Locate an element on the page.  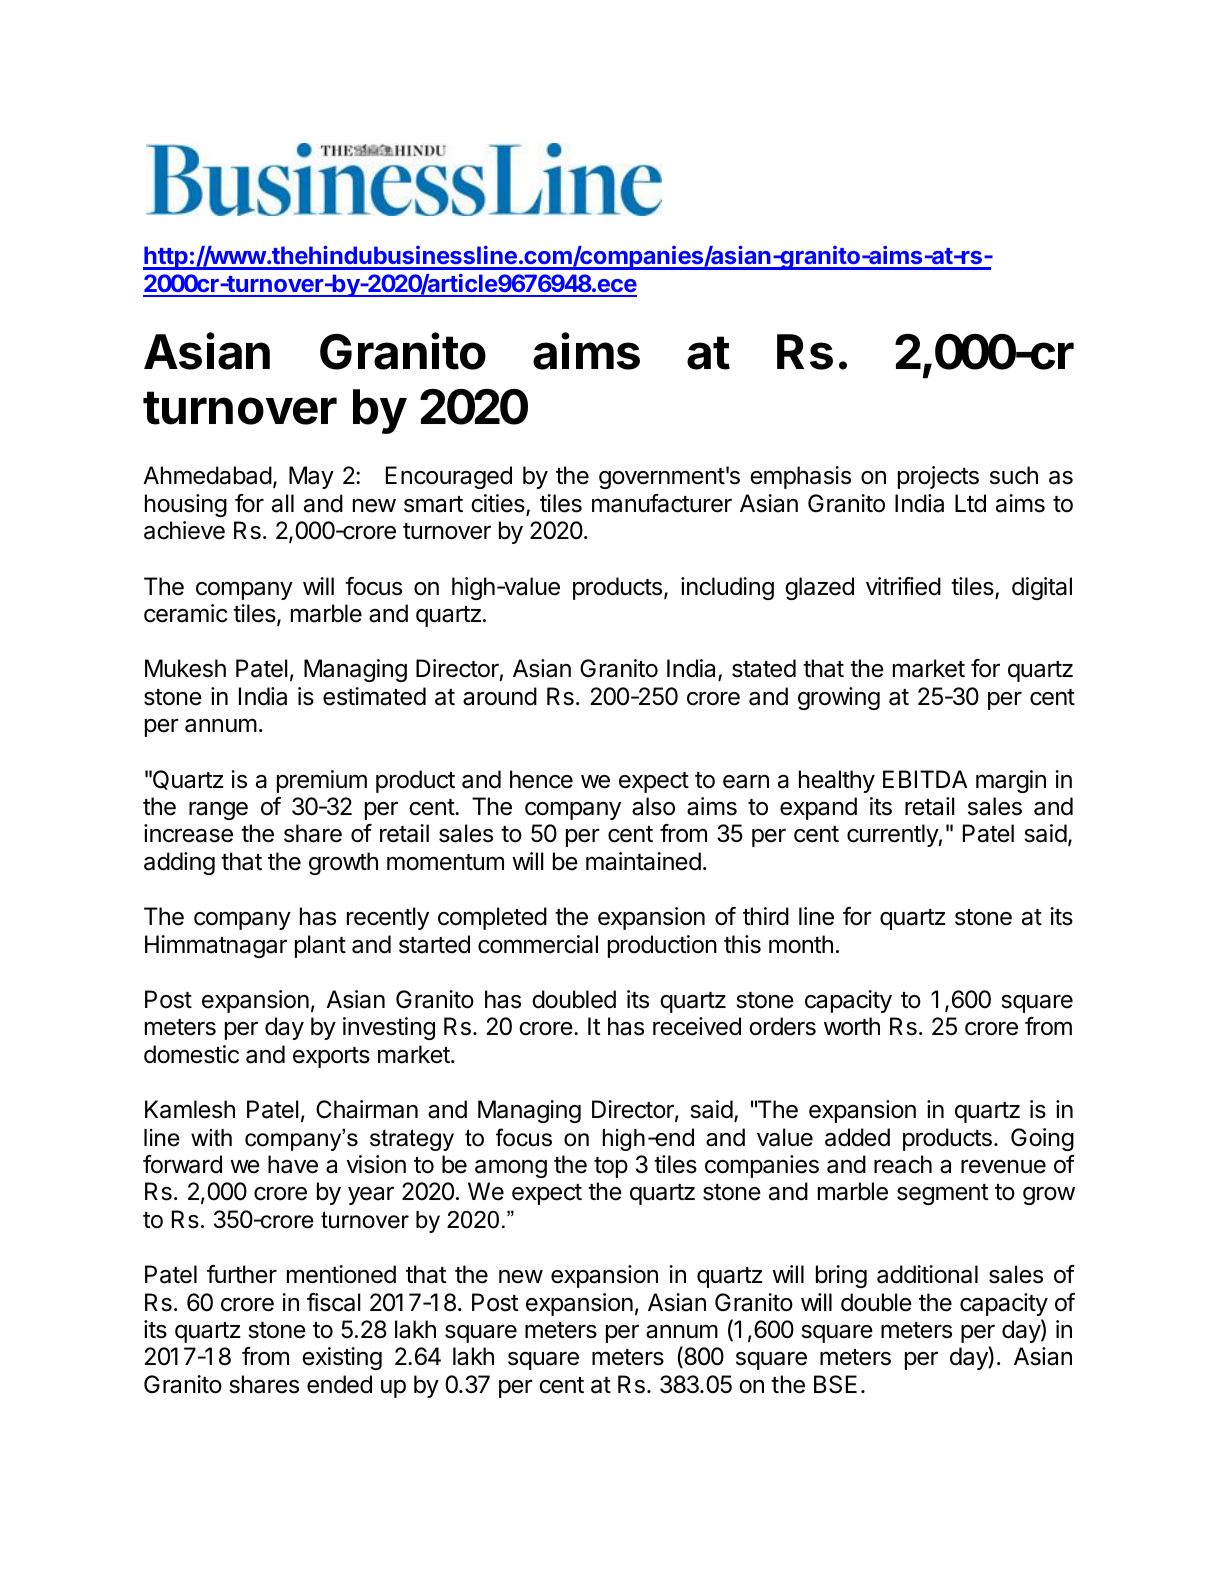
all is located at coordinates (283, 503).
